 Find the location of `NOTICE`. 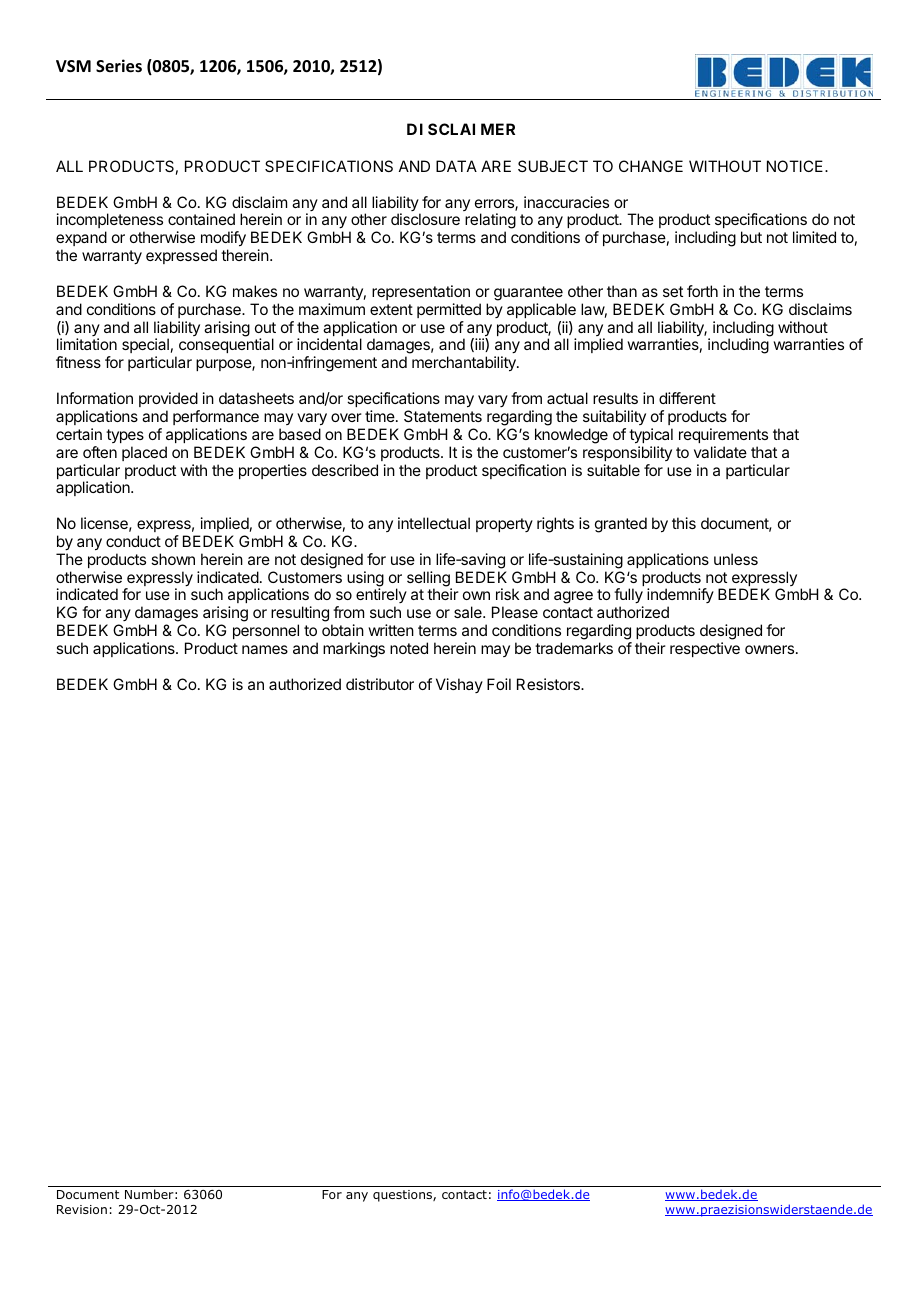

NOTICE is located at coordinates (796, 166).
